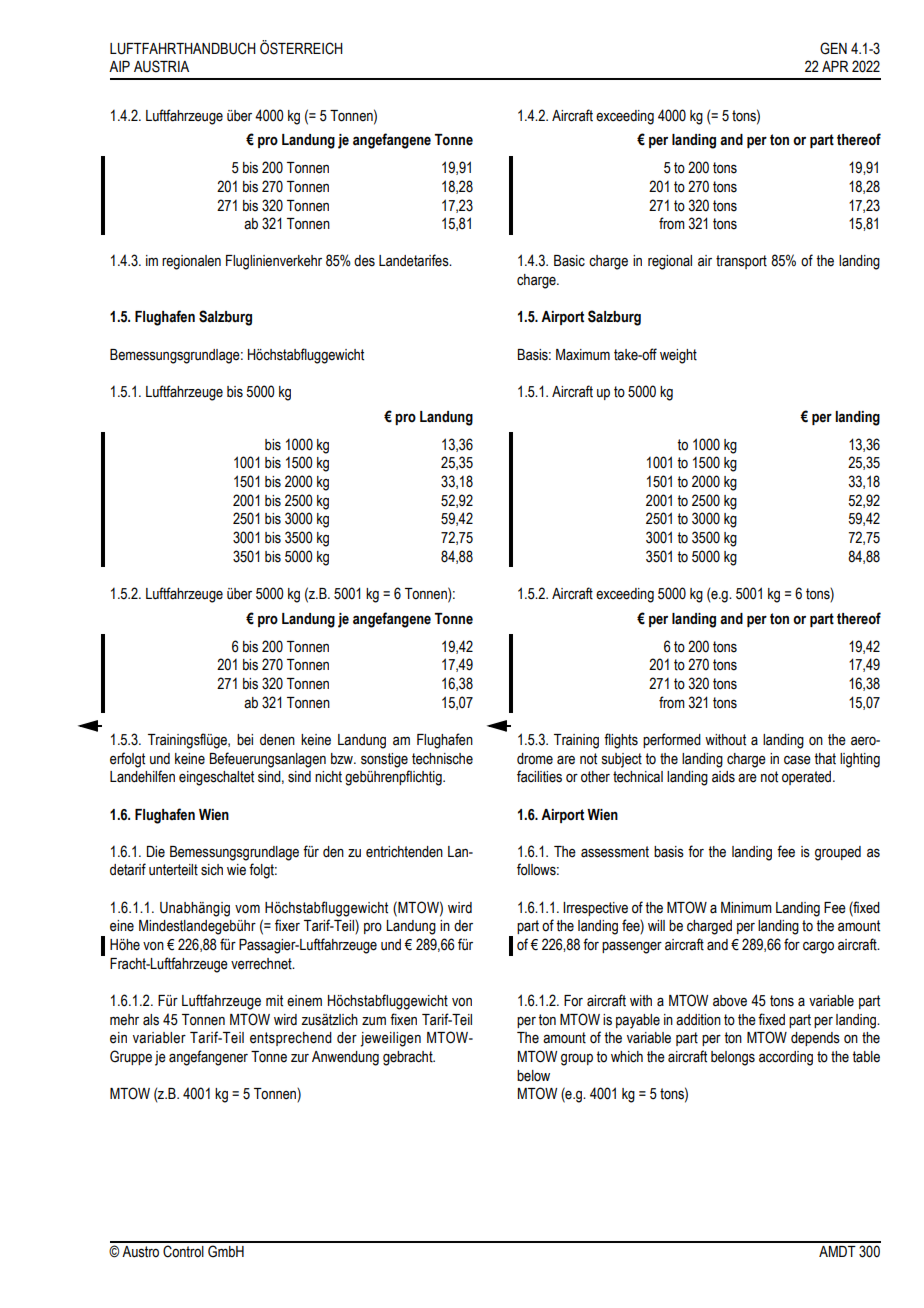  I want to click on facilities, so click(539, 776).
